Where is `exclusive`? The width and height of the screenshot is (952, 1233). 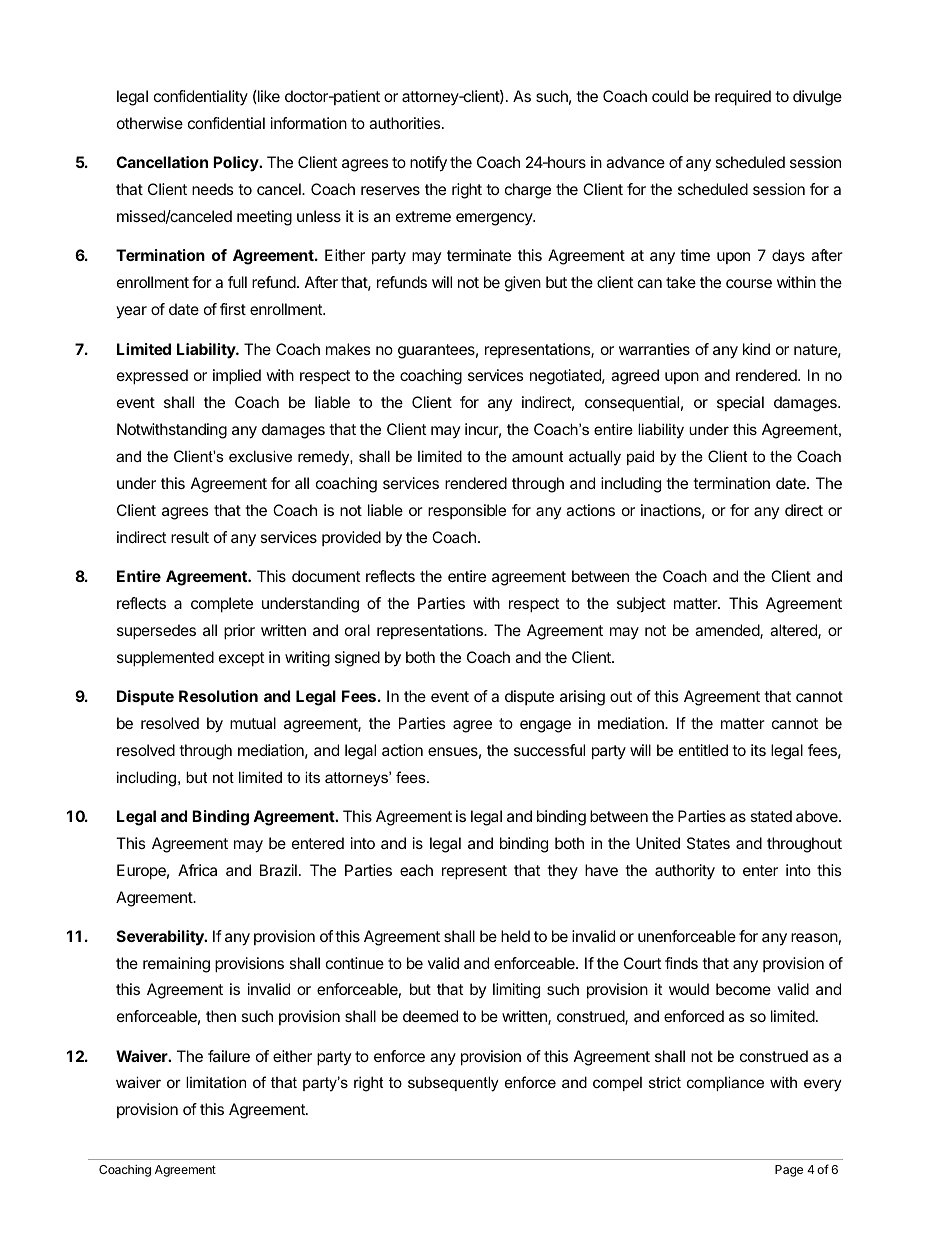 exclusive is located at coordinates (260, 456).
